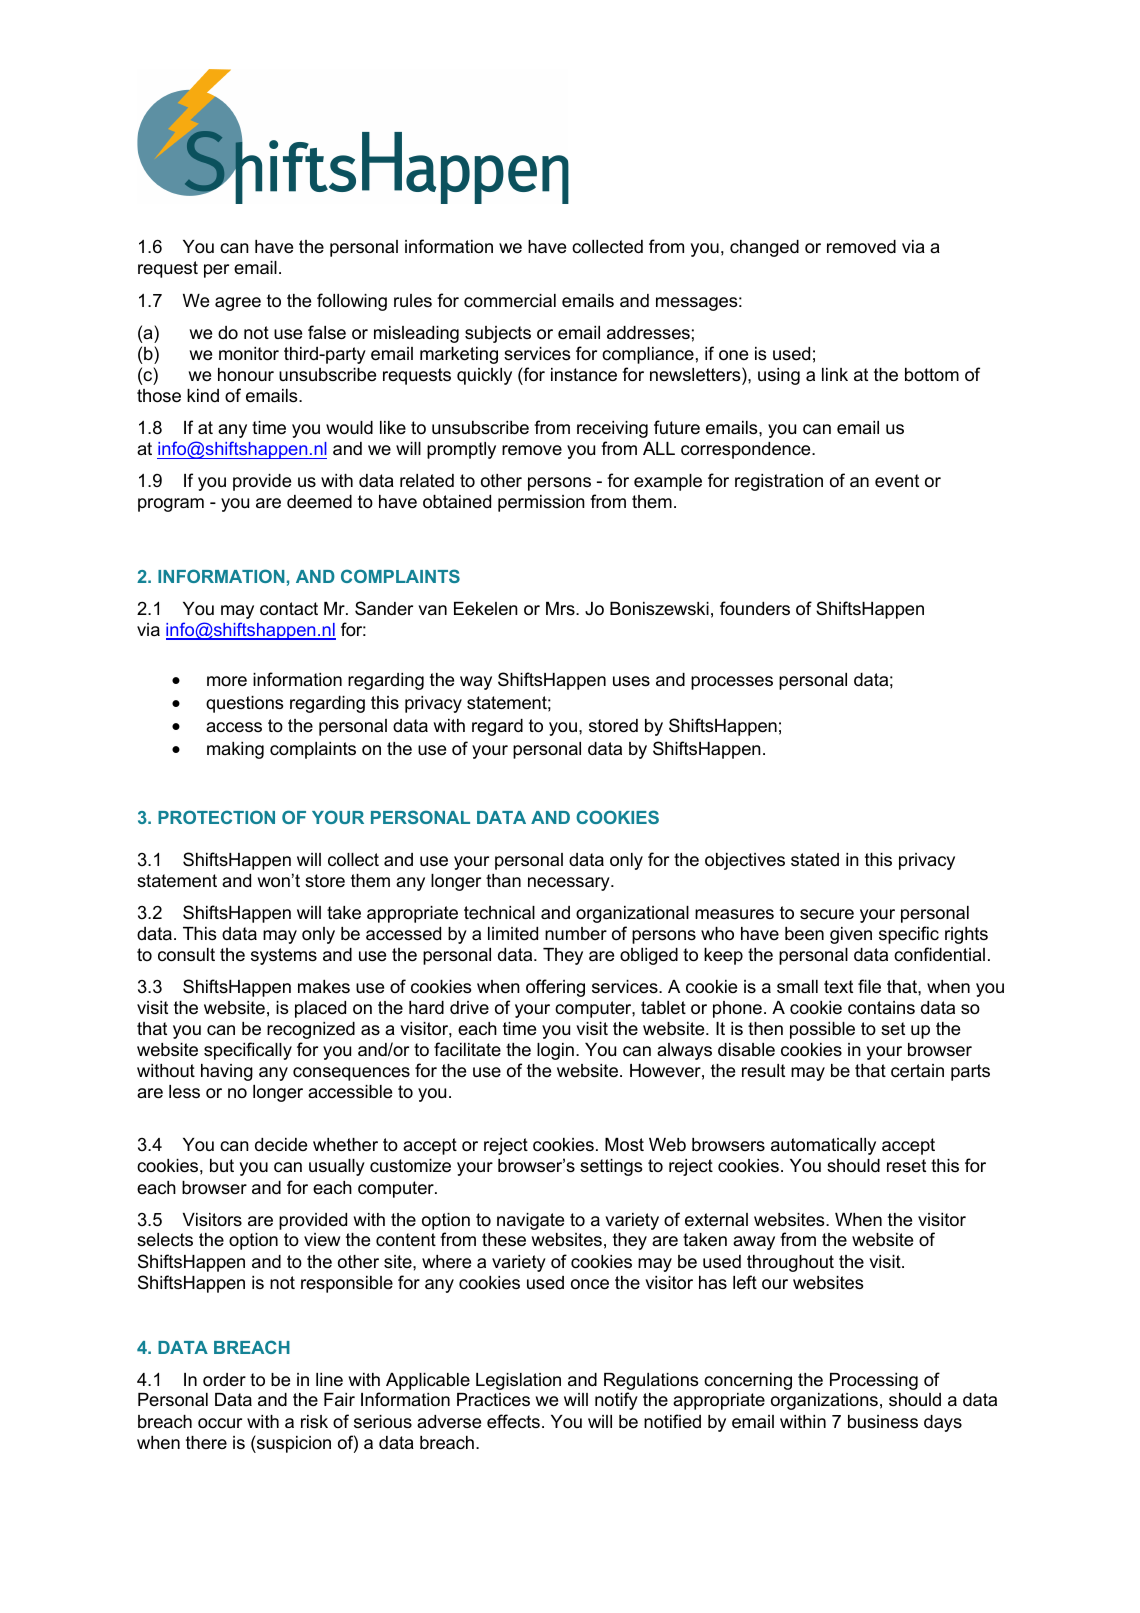  What do you see at coordinates (624, 1145) in the page?
I see `Most` at bounding box center [624, 1145].
